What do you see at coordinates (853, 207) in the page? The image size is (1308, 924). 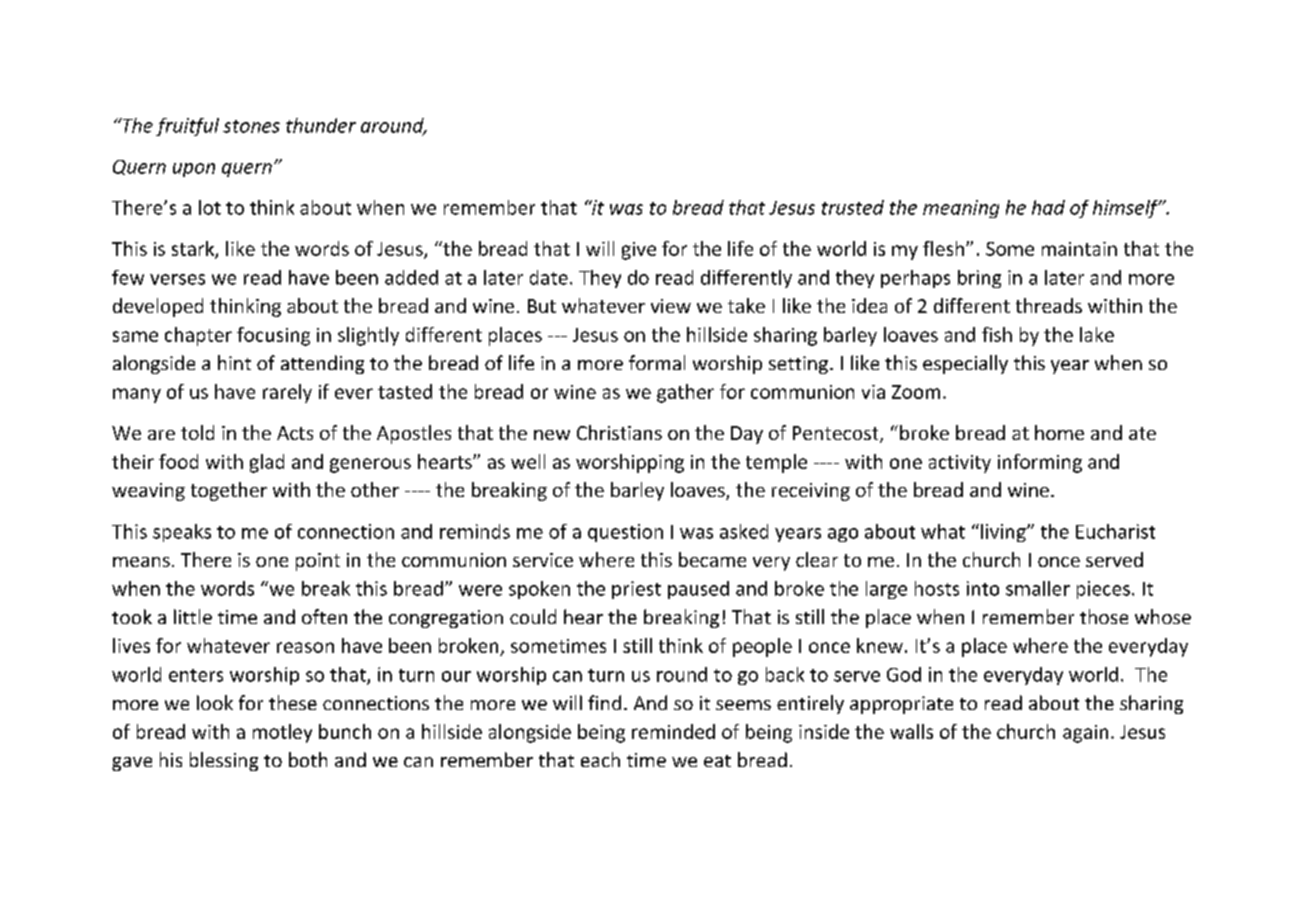 I see `trusted` at bounding box center [853, 207].
